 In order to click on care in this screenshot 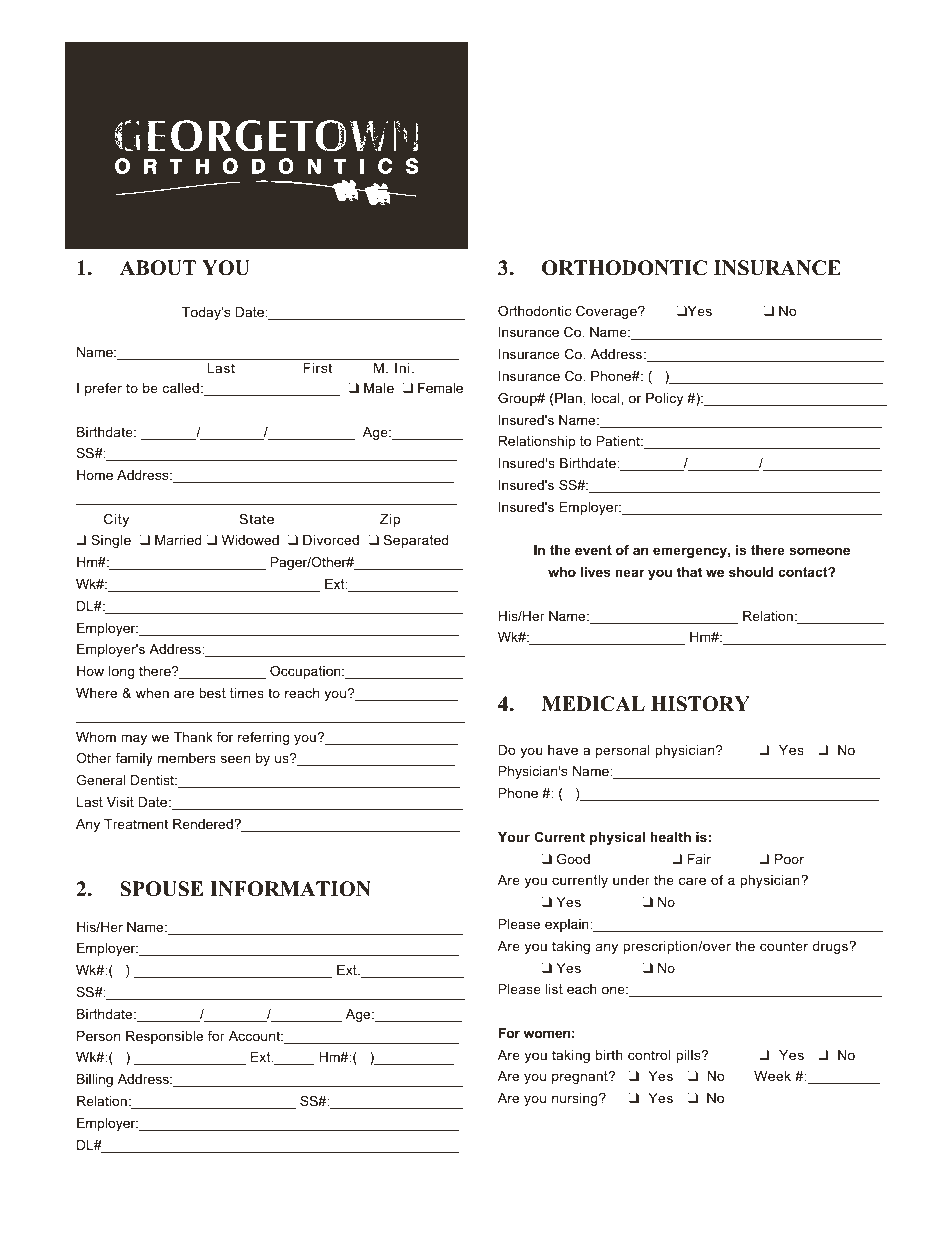, I will do `click(692, 881)`.
